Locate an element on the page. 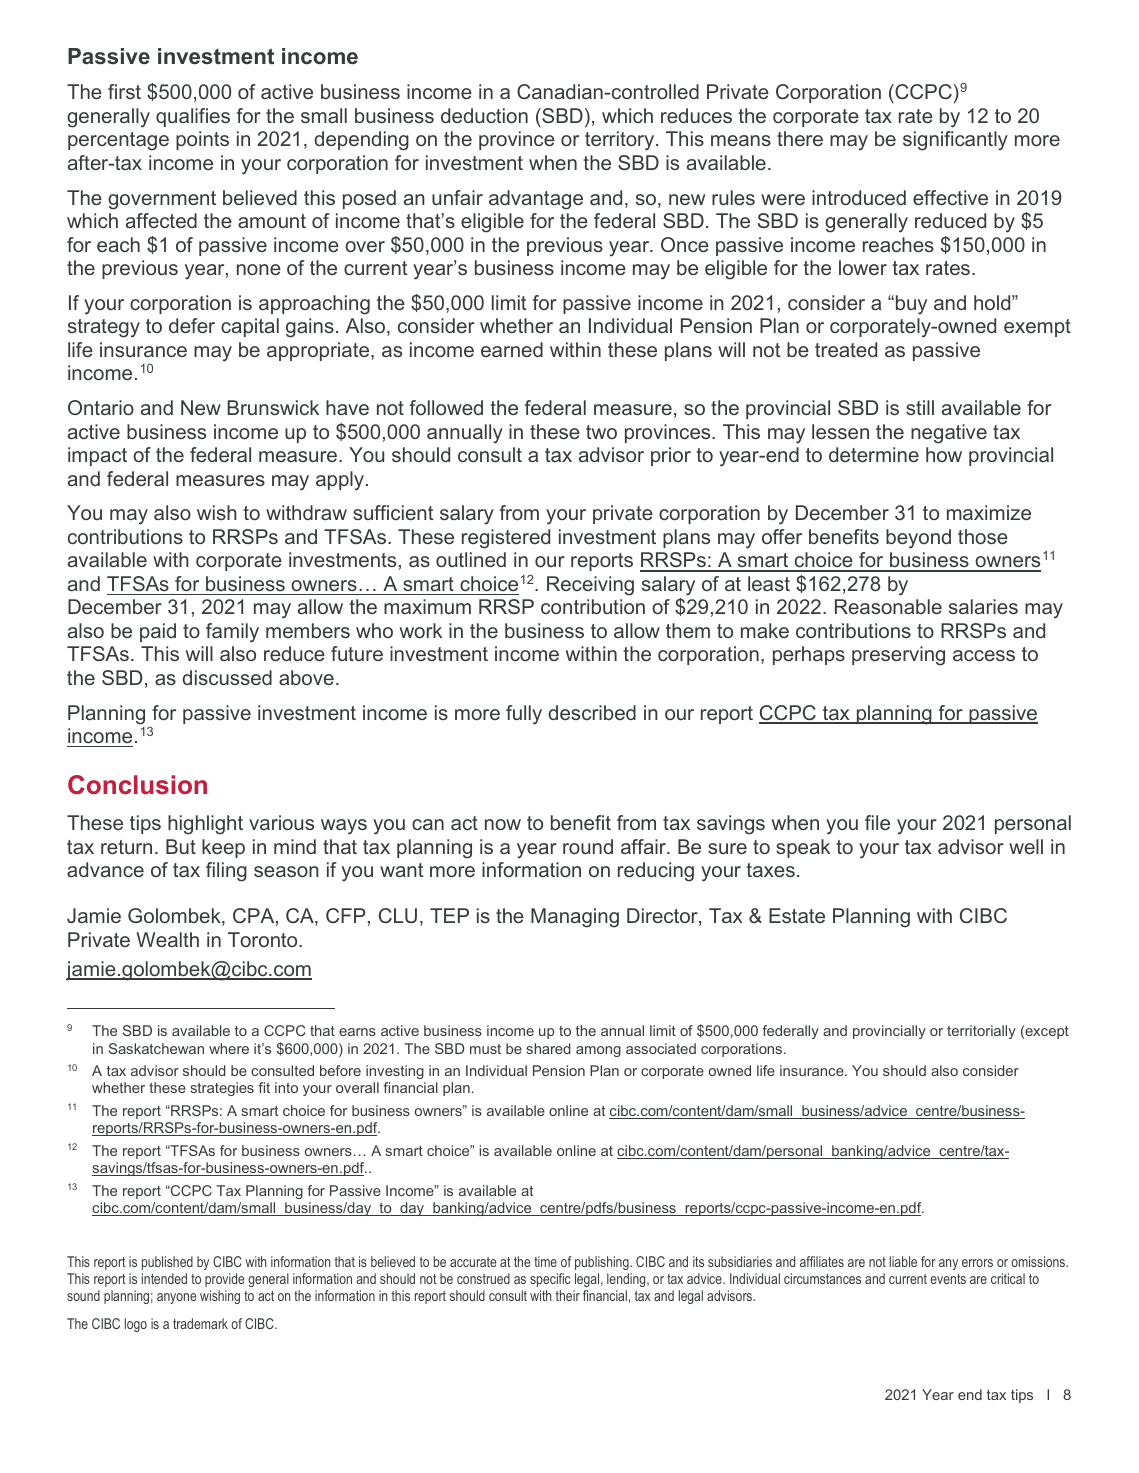 The width and height of the document is (1139, 1473). significantly is located at coordinates (955, 141).
